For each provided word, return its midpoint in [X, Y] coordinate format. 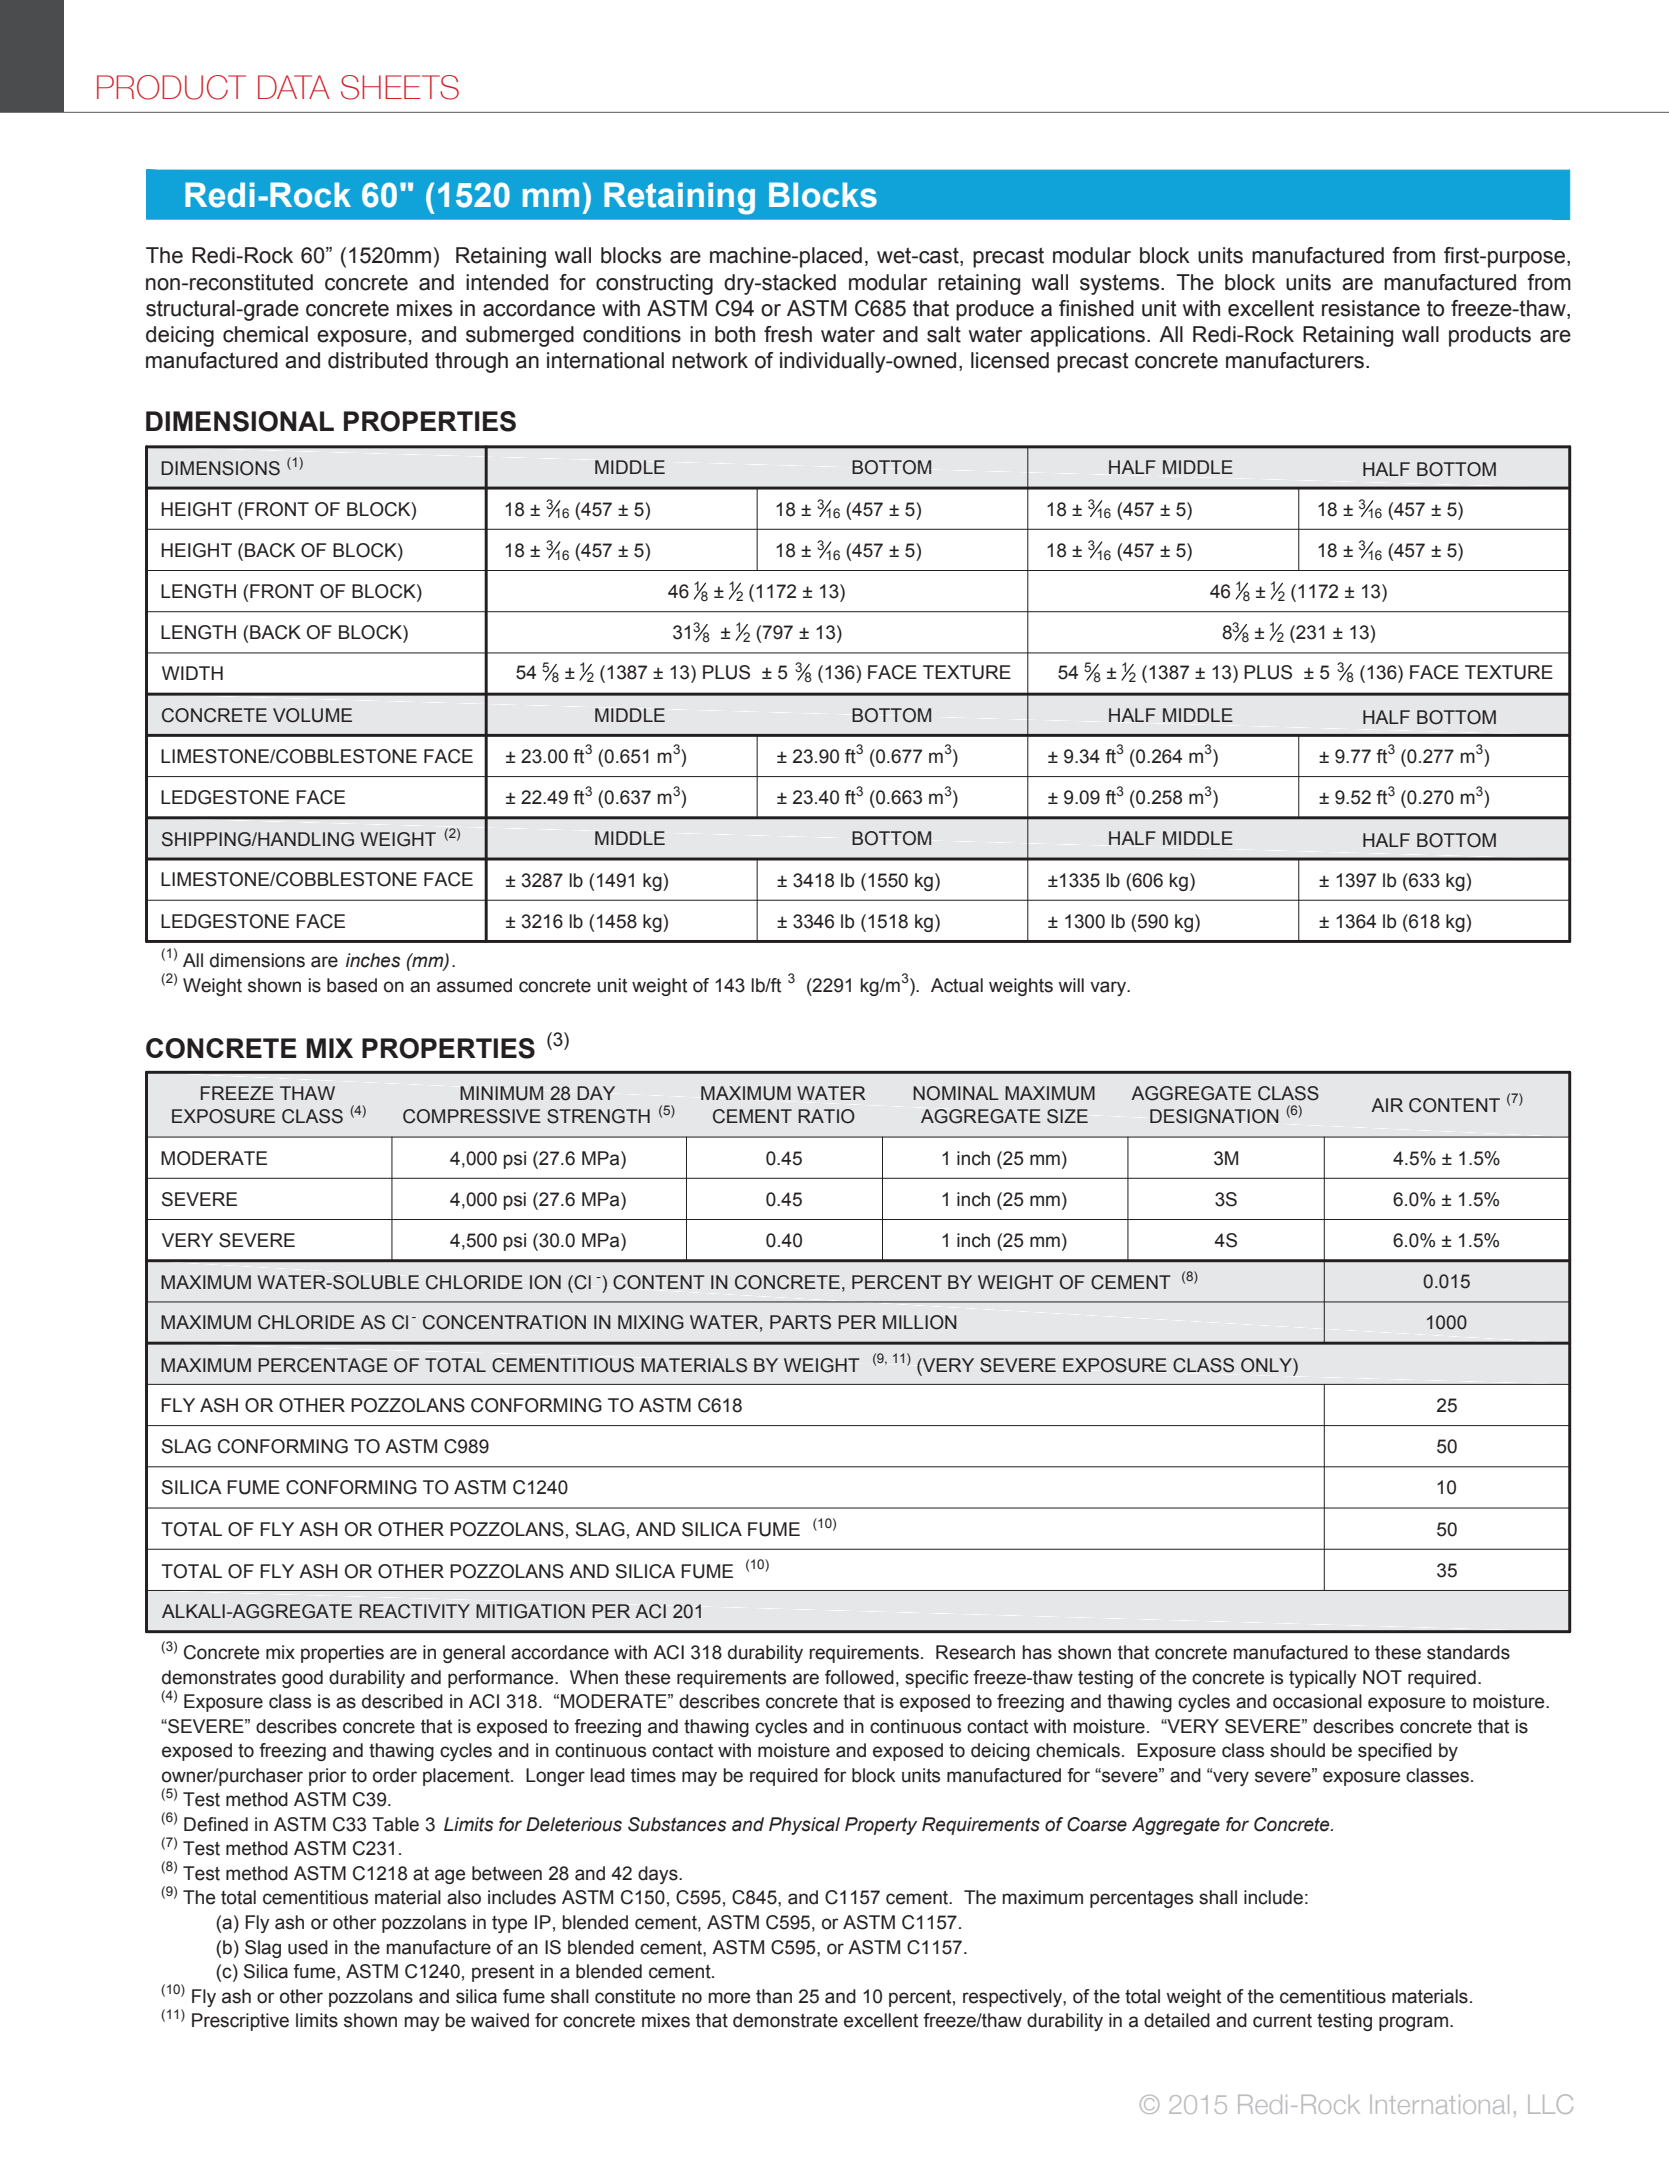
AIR [1387, 1105]
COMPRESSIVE [472, 1116]
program [1413, 2023]
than [774, 1996]
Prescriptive [240, 2022]
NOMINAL [956, 1093]
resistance [1371, 308]
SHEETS [400, 87]
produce [995, 310]
